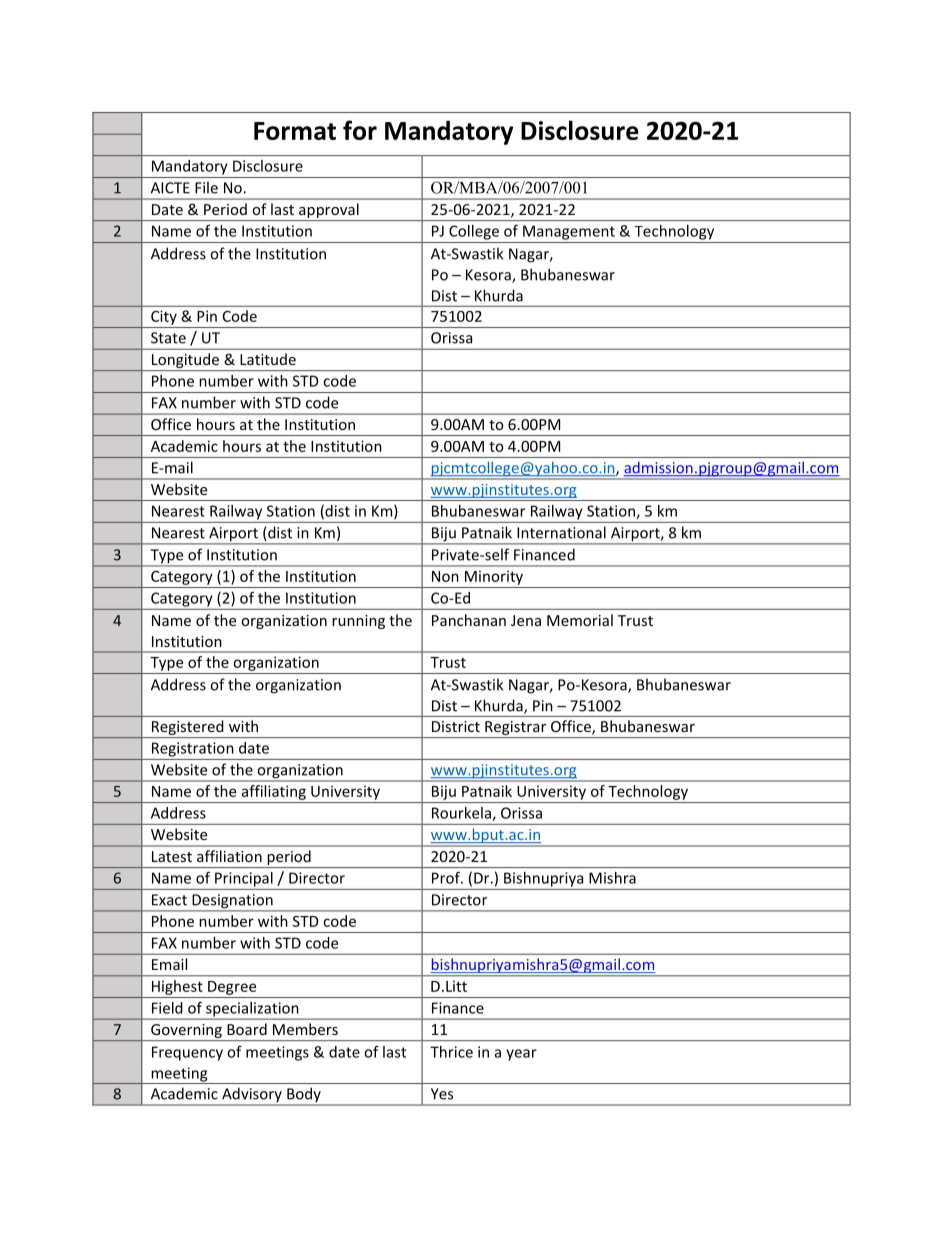  I want to click on International, so click(561, 532).
